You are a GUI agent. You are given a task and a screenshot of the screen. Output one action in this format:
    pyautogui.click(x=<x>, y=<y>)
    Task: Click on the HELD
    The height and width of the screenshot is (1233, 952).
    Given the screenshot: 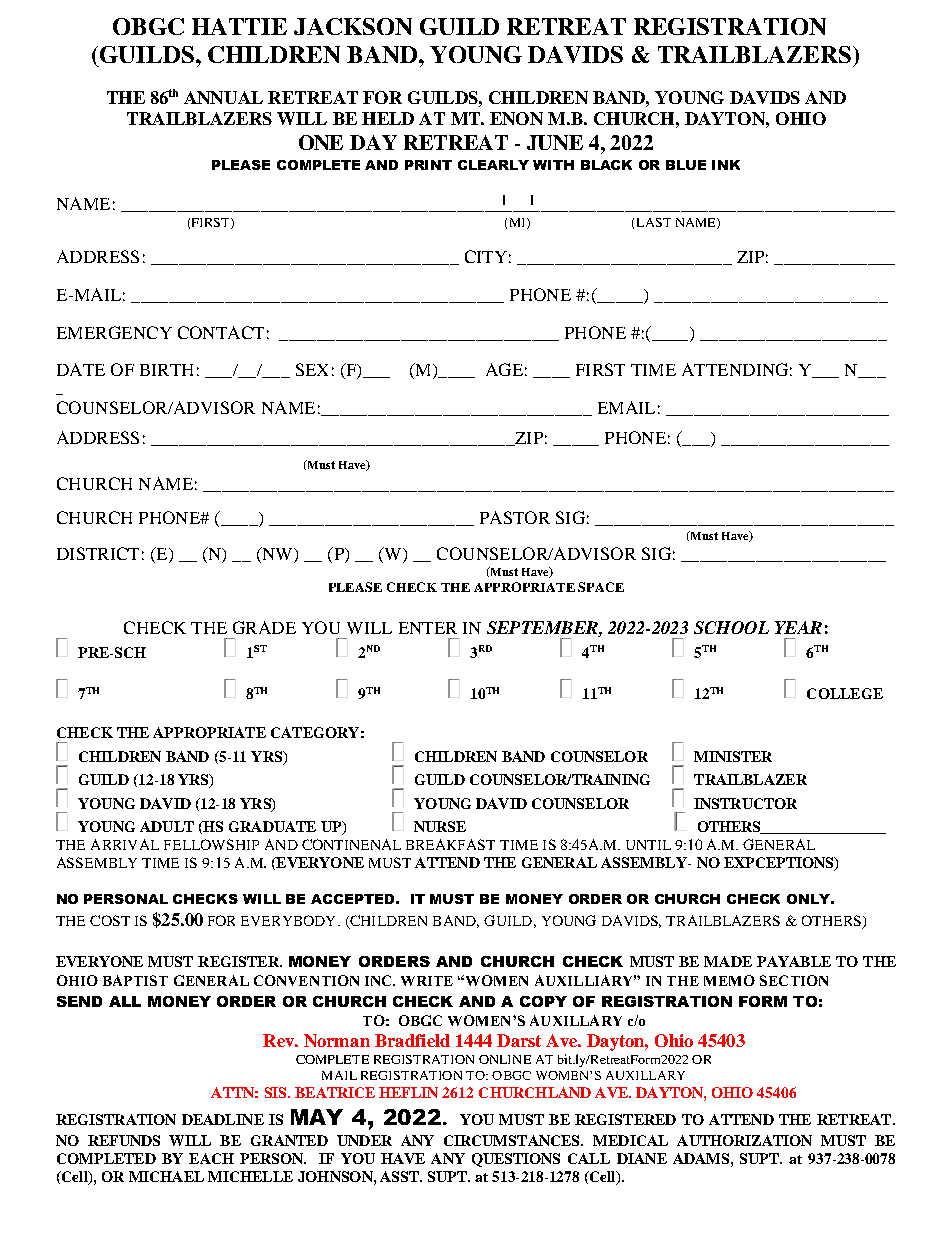 What is the action you would take?
    pyautogui.click(x=388, y=118)
